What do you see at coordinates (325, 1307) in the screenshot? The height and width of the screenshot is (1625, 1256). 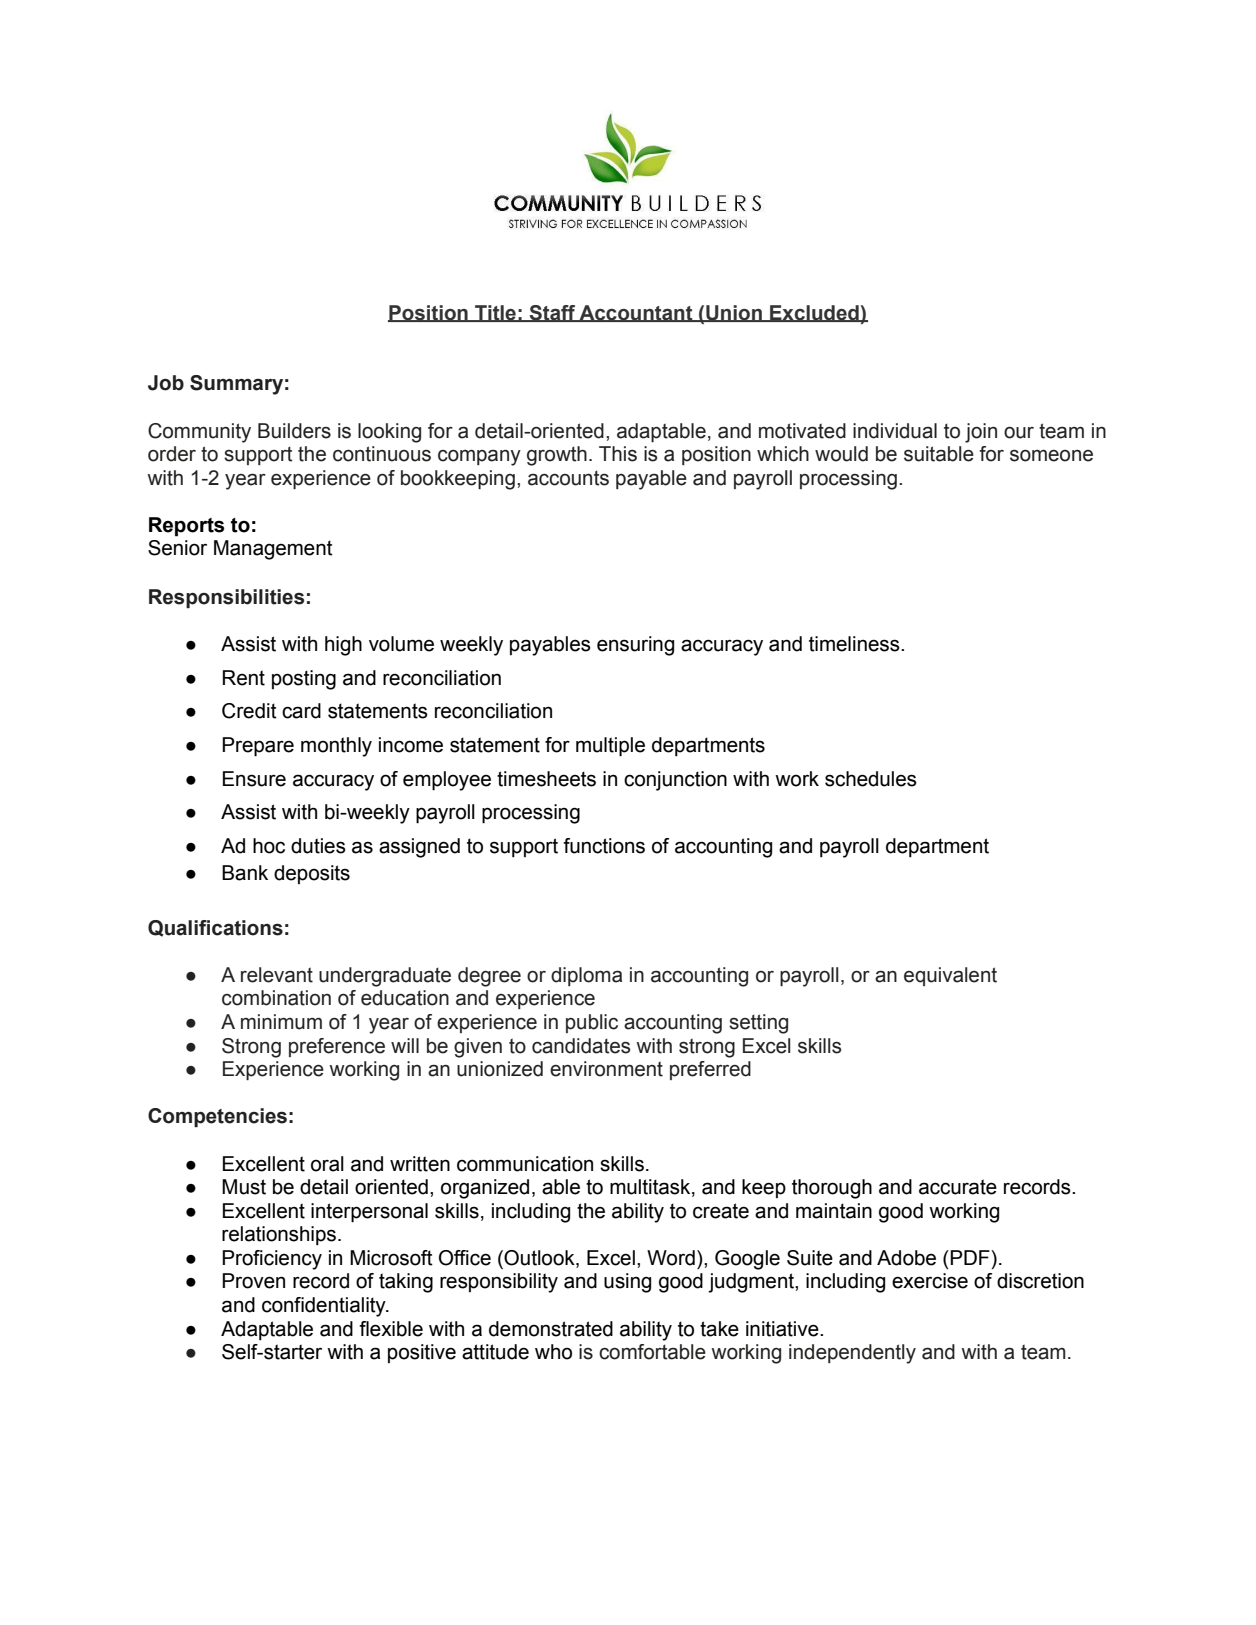 I see `confidentiality` at bounding box center [325, 1307].
